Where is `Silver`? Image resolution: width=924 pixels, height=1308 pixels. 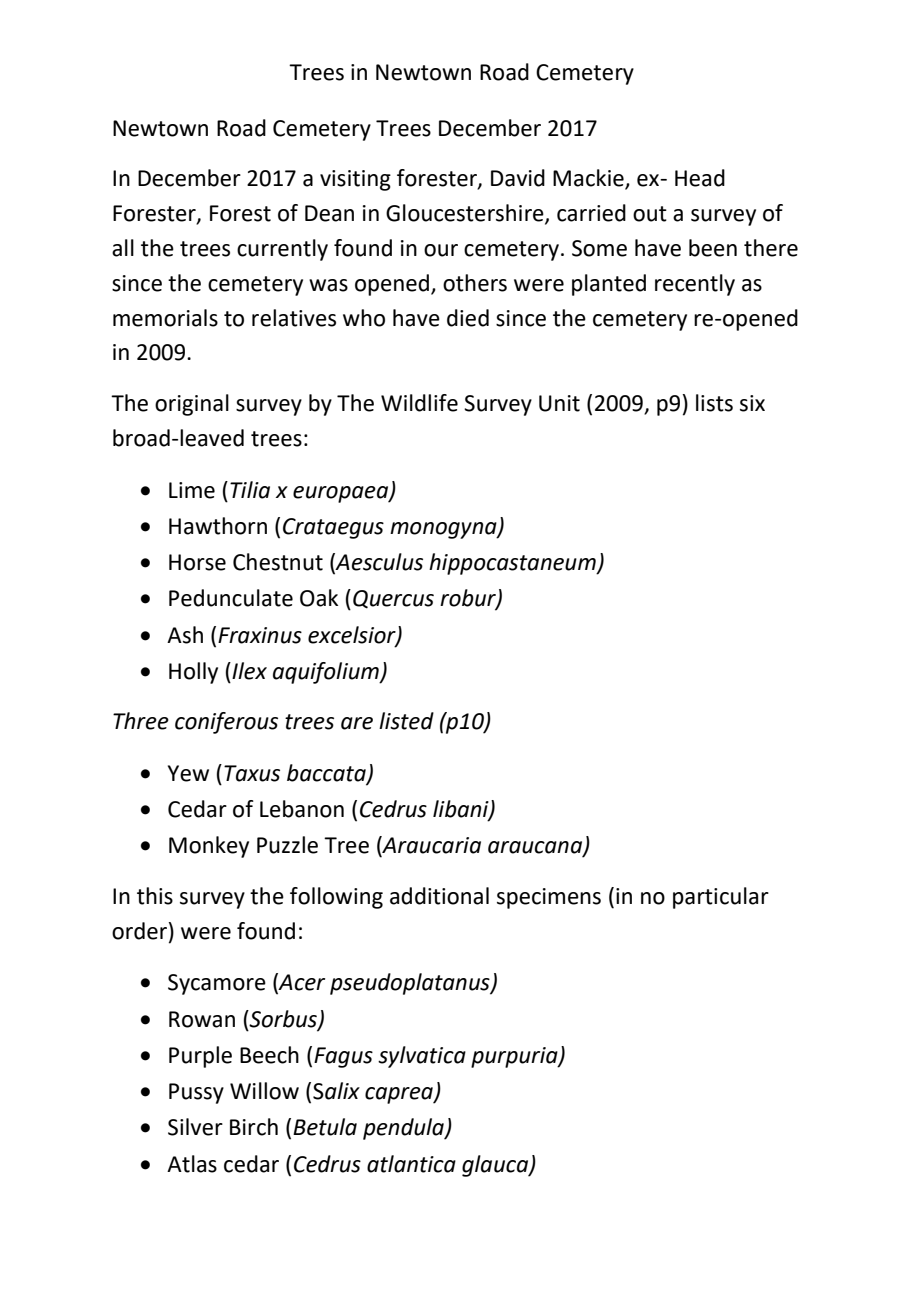
Silver is located at coordinates (195, 1127).
